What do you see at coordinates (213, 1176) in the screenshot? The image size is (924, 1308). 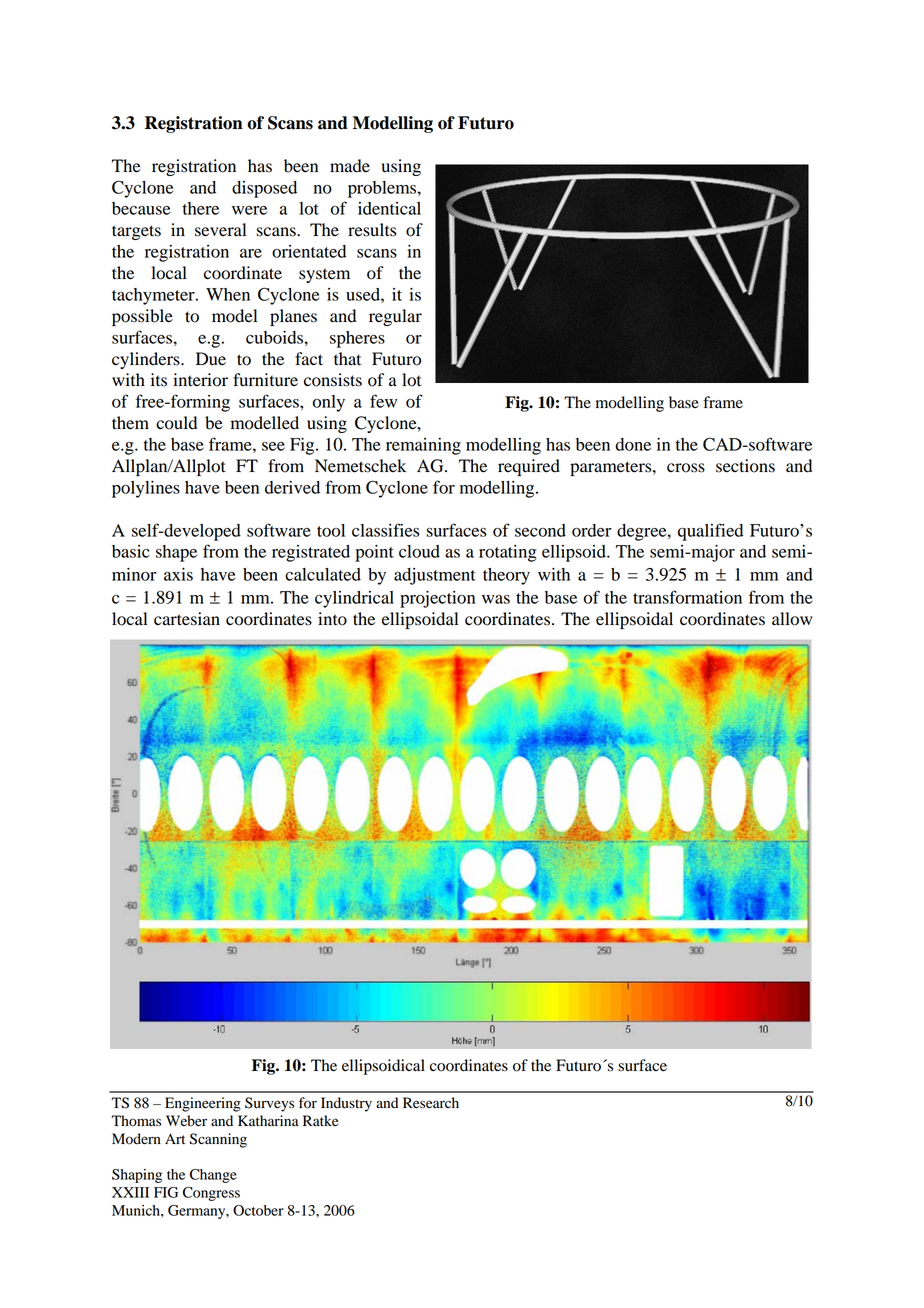 I see `Change` at bounding box center [213, 1176].
